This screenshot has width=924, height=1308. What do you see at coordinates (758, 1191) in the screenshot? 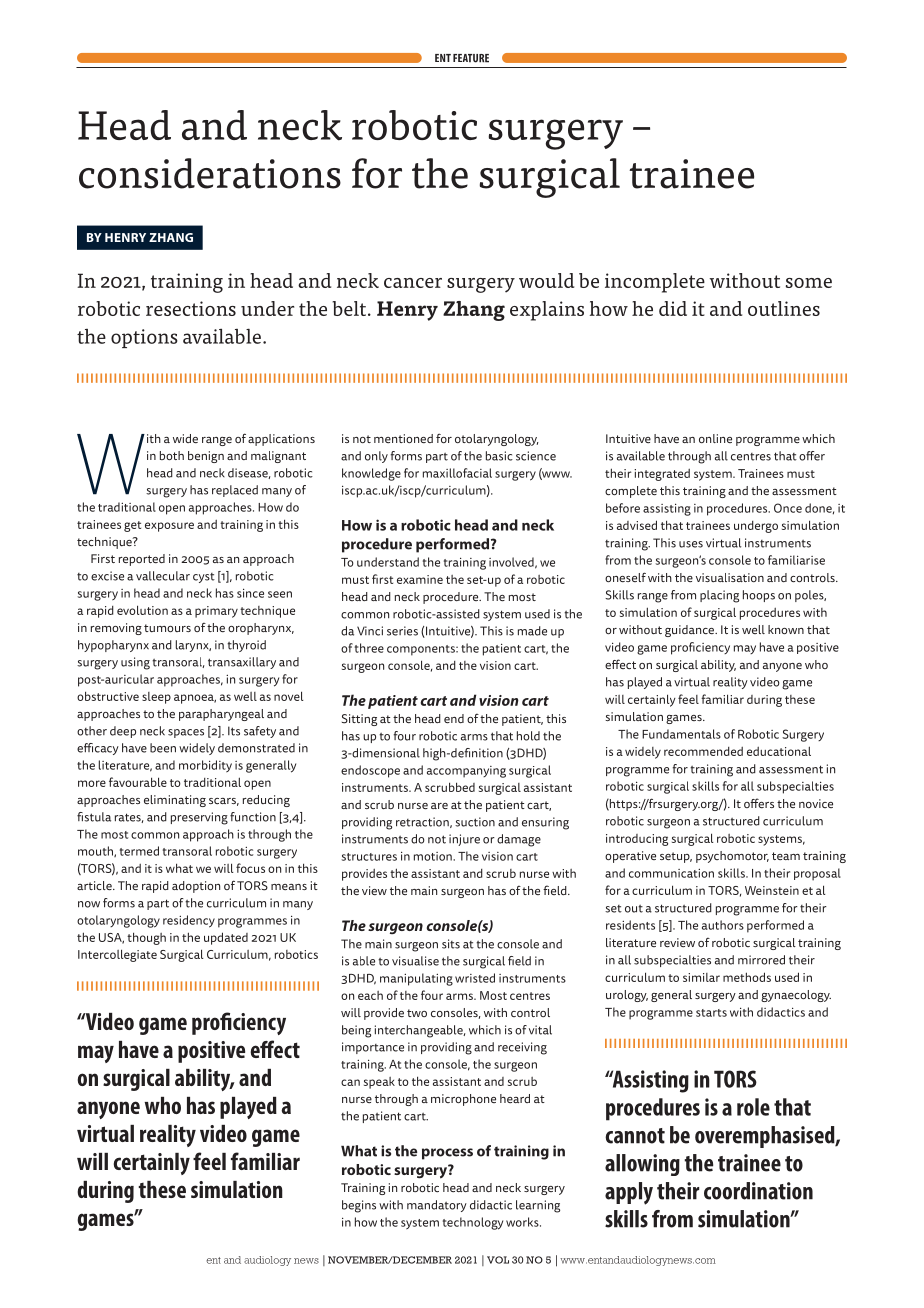
I see `coordination` at bounding box center [758, 1191].
